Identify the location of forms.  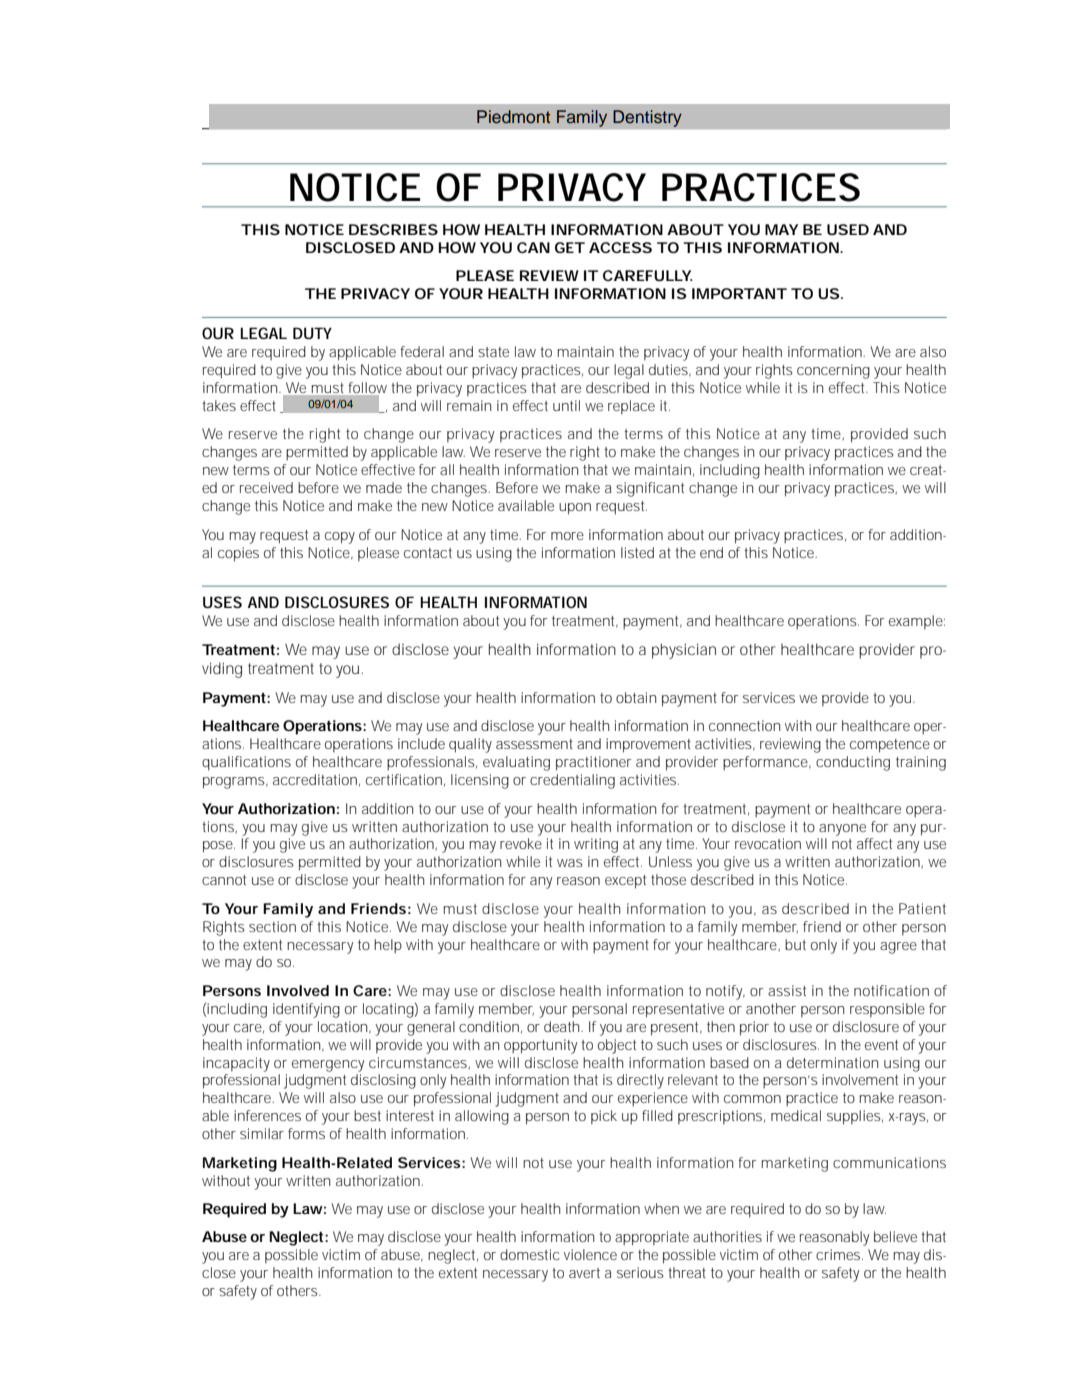
(306, 1133).
